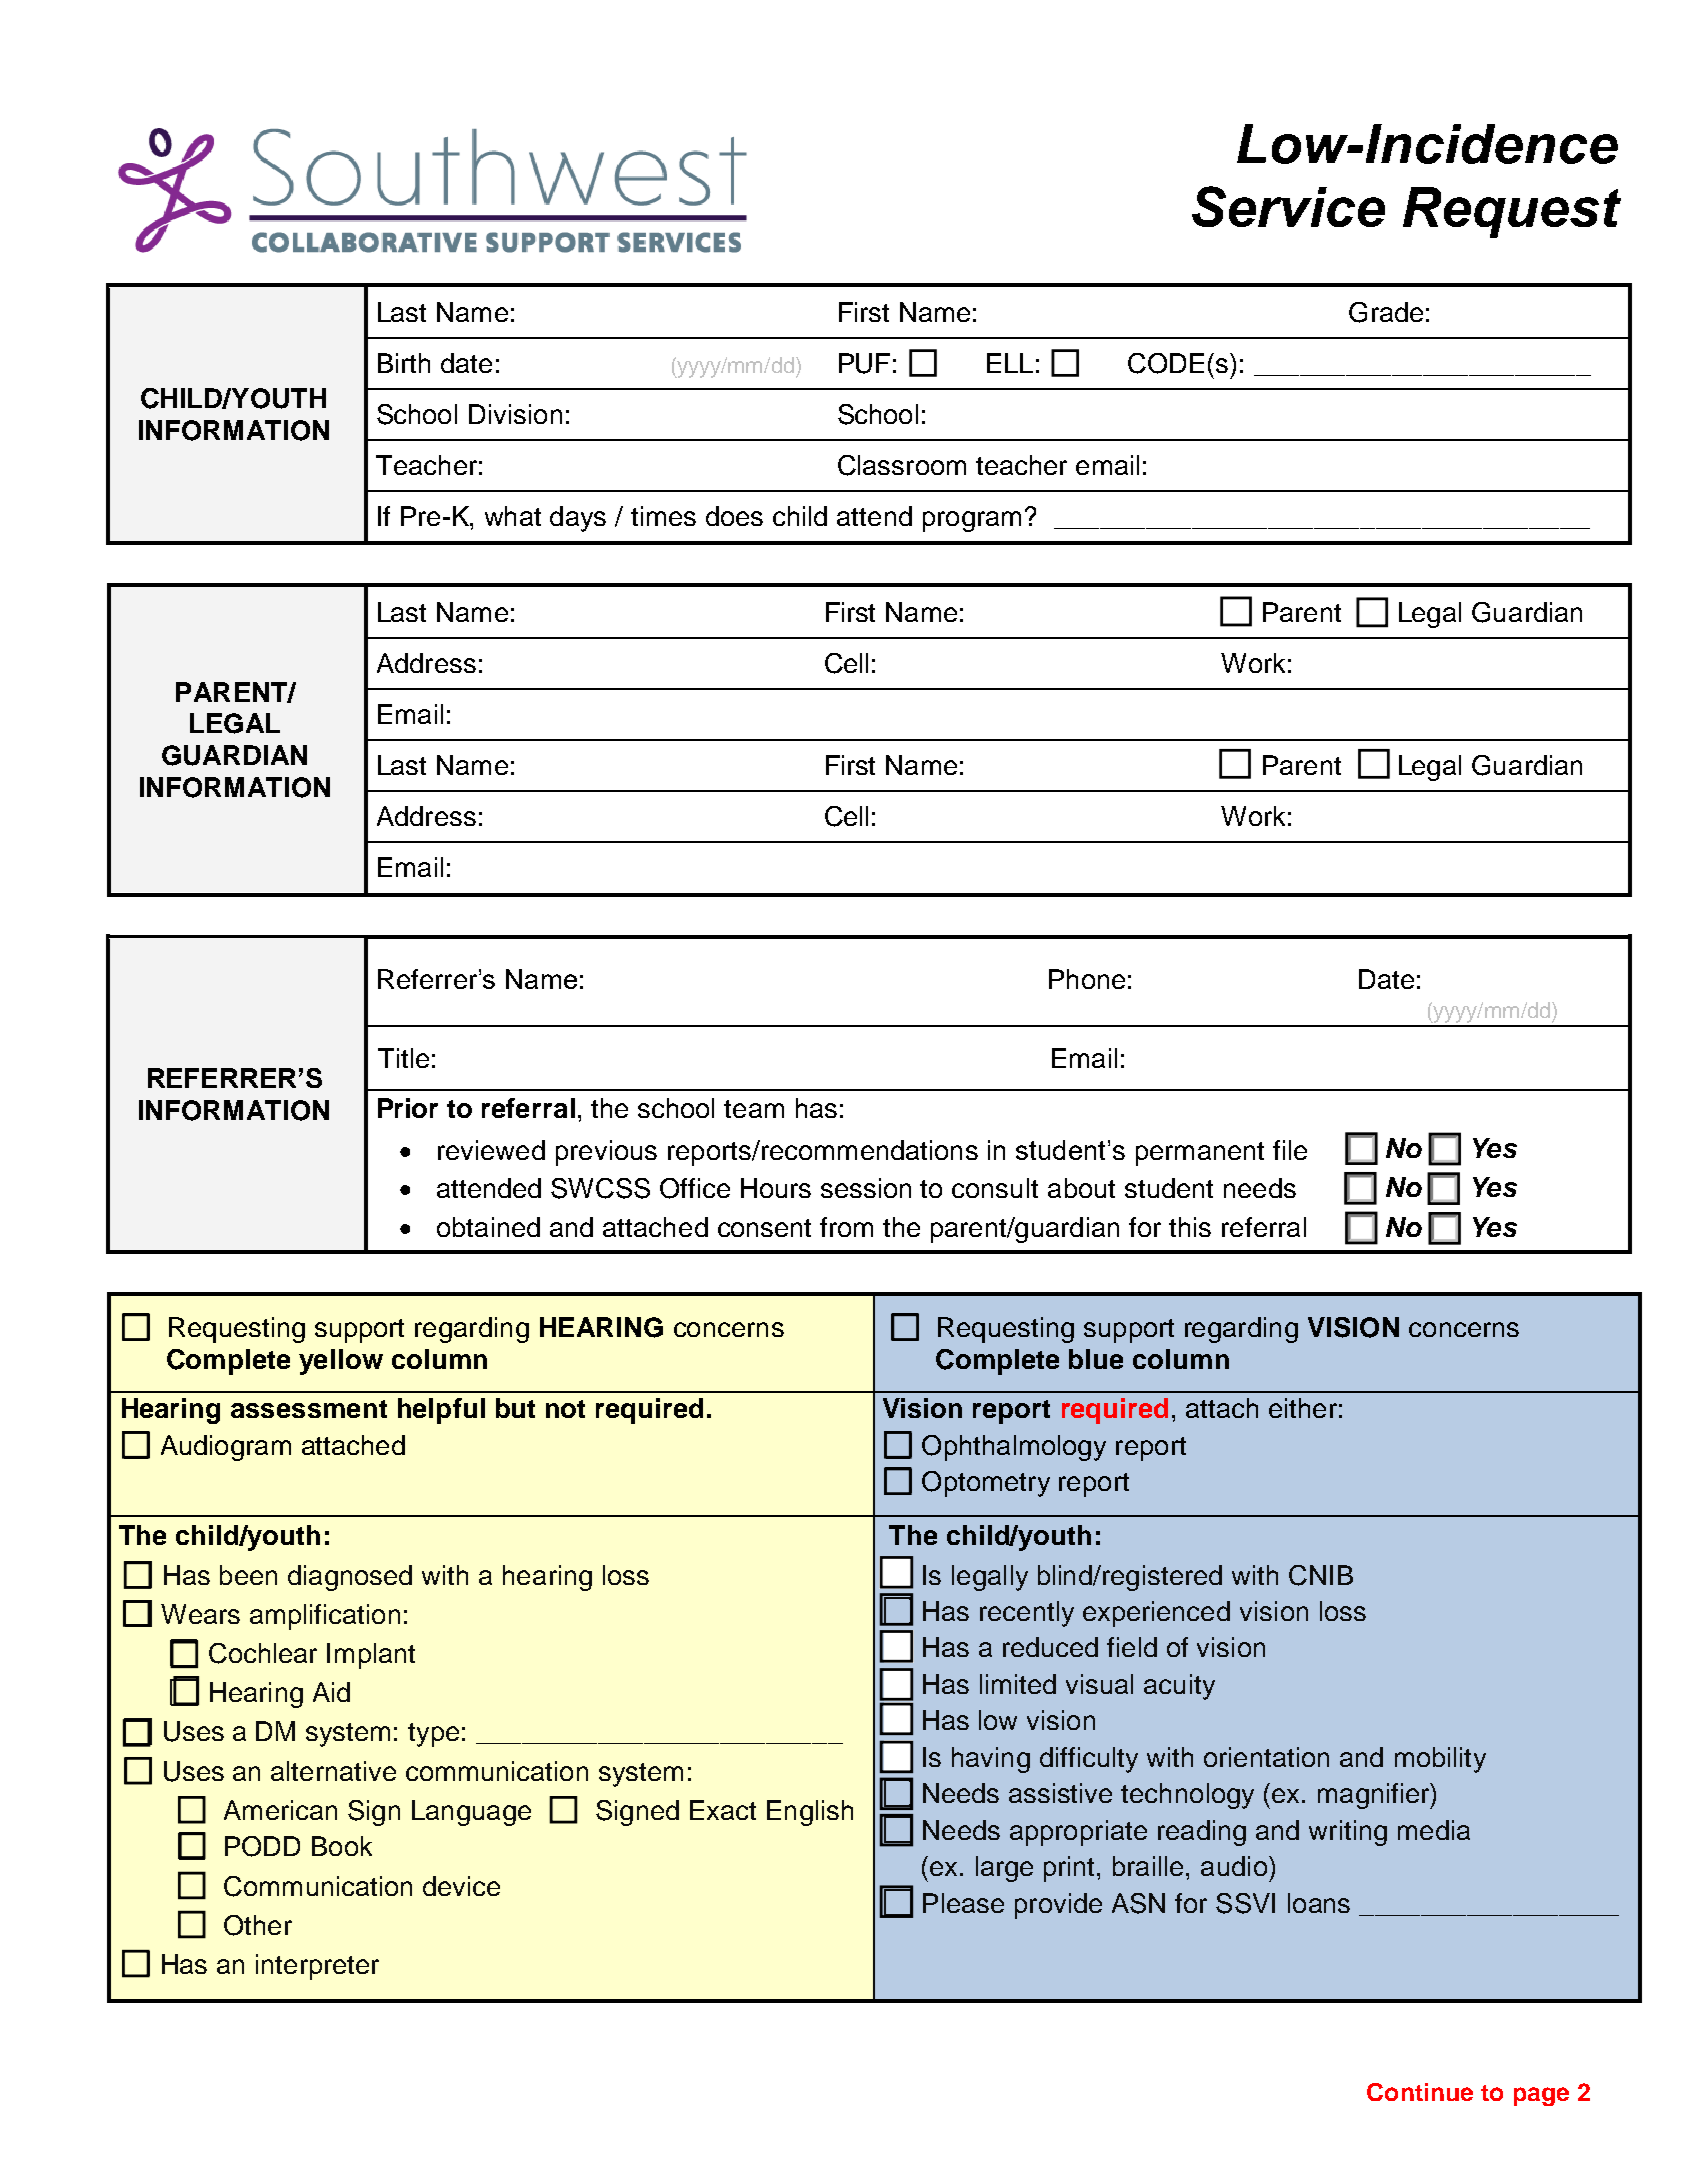  What do you see at coordinates (1386, 312) in the screenshot?
I see `Grade` at bounding box center [1386, 312].
